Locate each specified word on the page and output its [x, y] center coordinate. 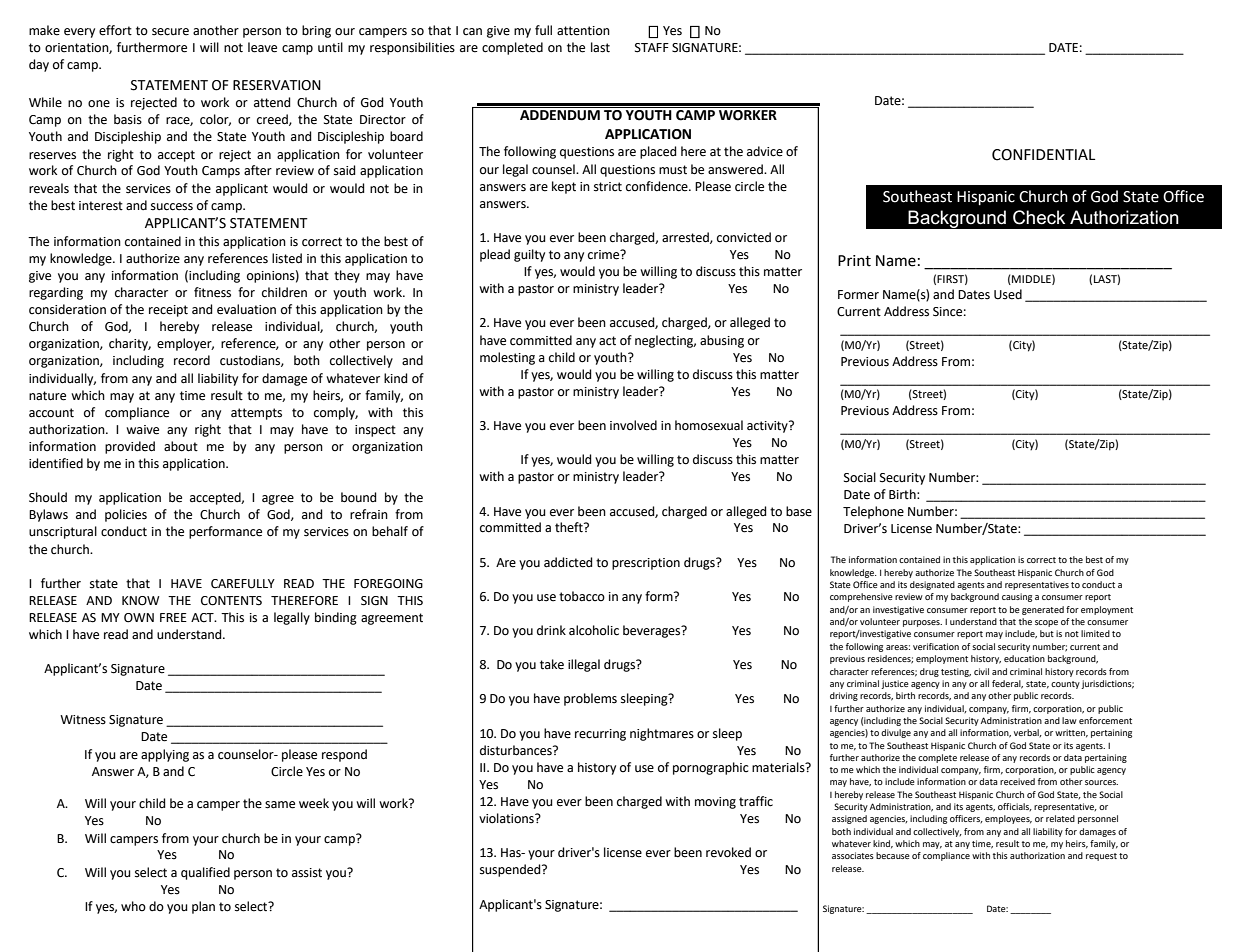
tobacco [582, 596]
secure [170, 32]
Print [854, 261]
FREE [173, 617]
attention [583, 31]
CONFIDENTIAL [1043, 155]
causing [1017, 597]
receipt [168, 311]
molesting [507, 358]
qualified [205, 873]
